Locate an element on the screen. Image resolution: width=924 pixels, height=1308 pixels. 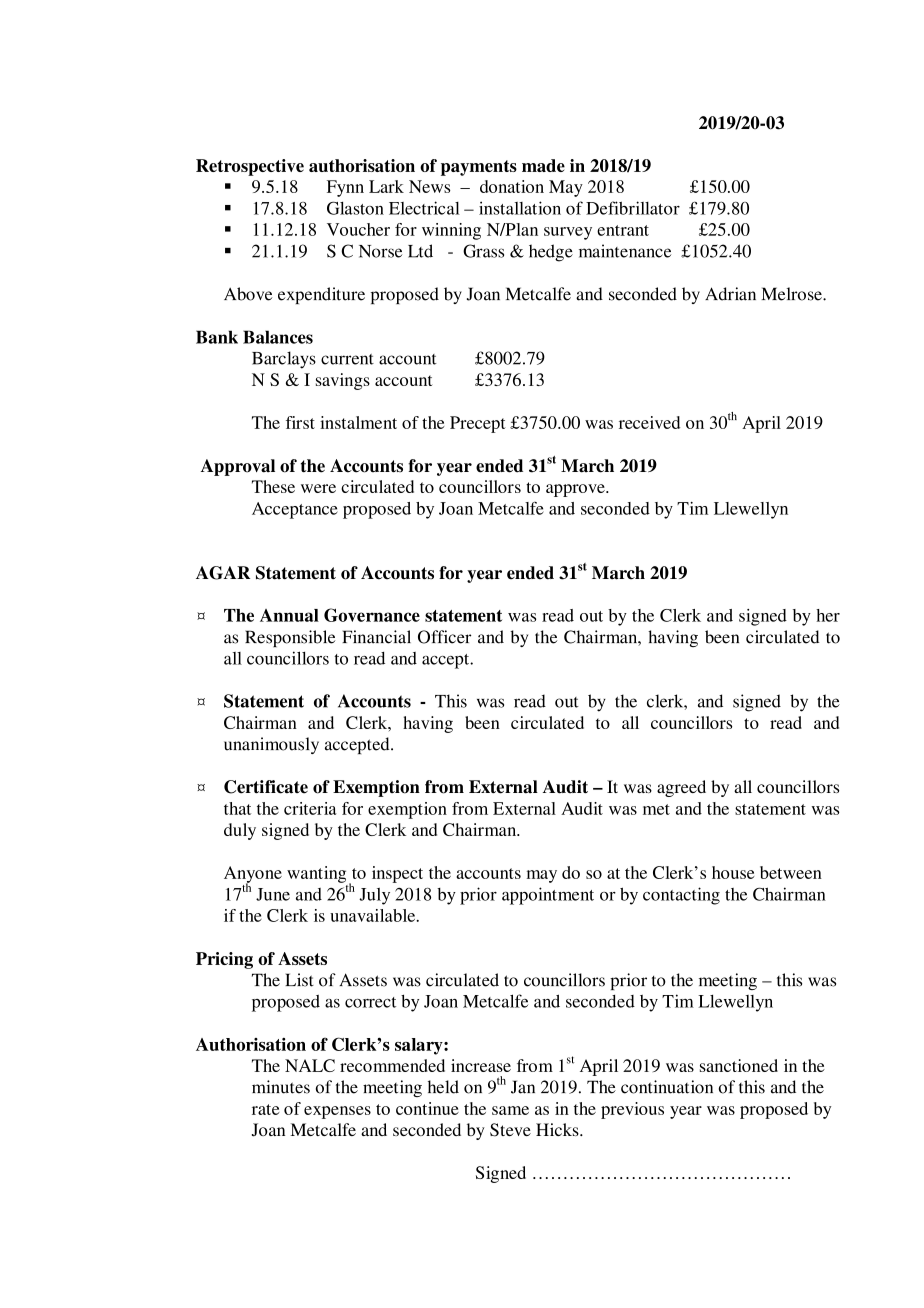
These is located at coordinates (273, 486).
